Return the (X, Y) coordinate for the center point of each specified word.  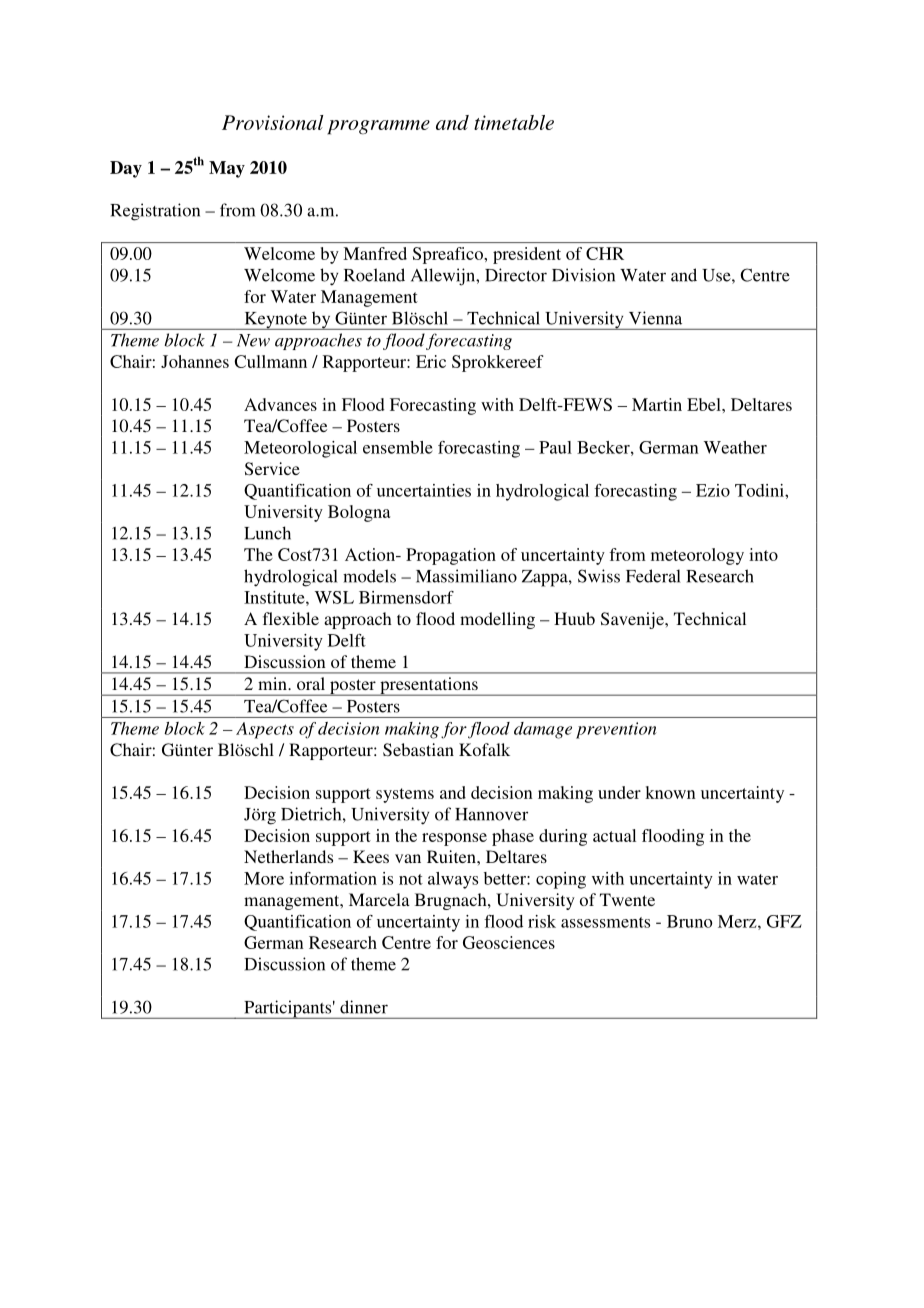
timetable (514, 122)
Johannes (195, 361)
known (670, 792)
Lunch (267, 533)
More (264, 878)
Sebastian (418, 750)
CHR (605, 253)
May (227, 169)
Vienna (655, 318)
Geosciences (509, 942)
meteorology (697, 556)
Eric (431, 361)
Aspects (265, 730)
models (369, 576)
